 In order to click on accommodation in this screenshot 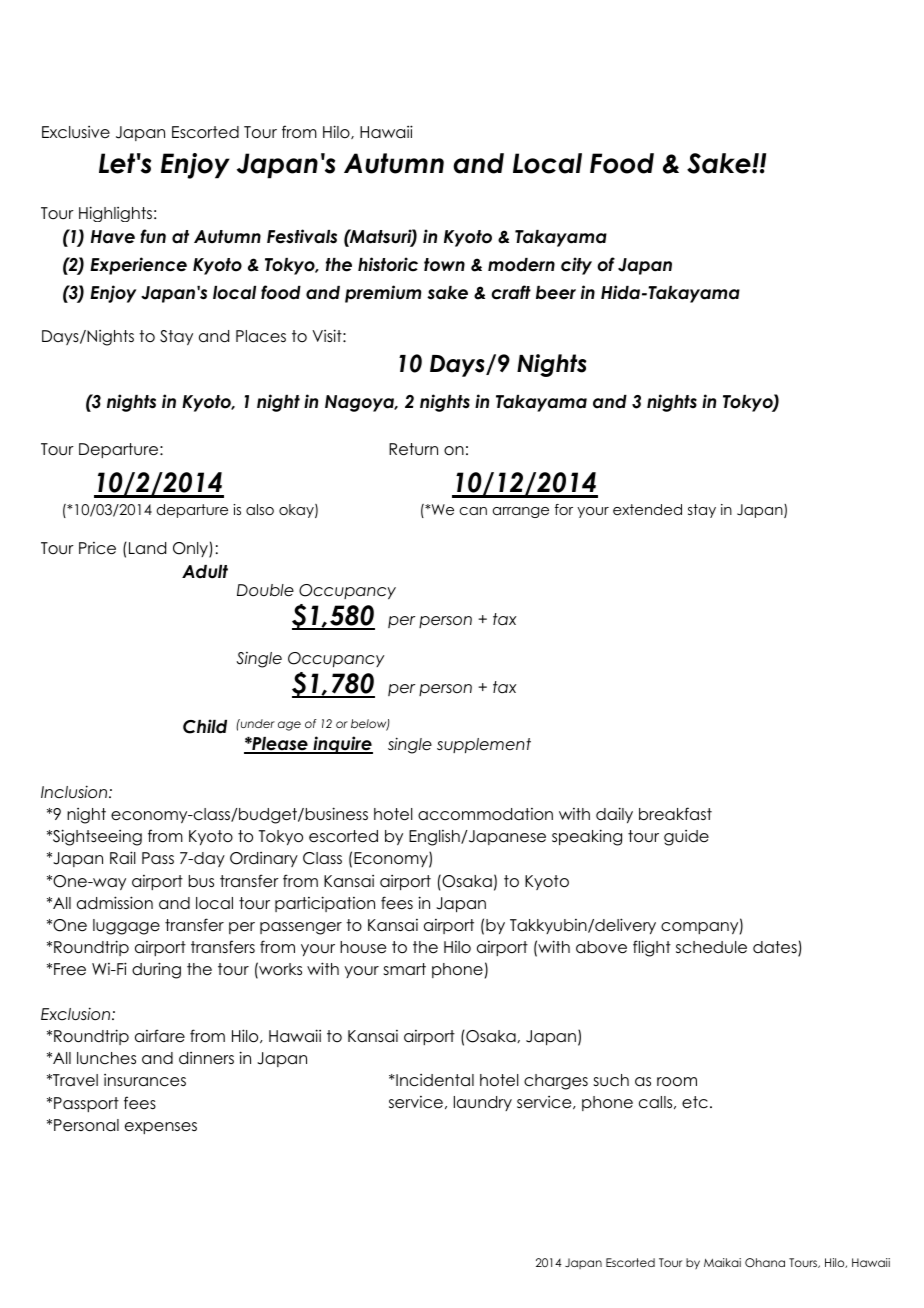, I will do `click(485, 814)`.
